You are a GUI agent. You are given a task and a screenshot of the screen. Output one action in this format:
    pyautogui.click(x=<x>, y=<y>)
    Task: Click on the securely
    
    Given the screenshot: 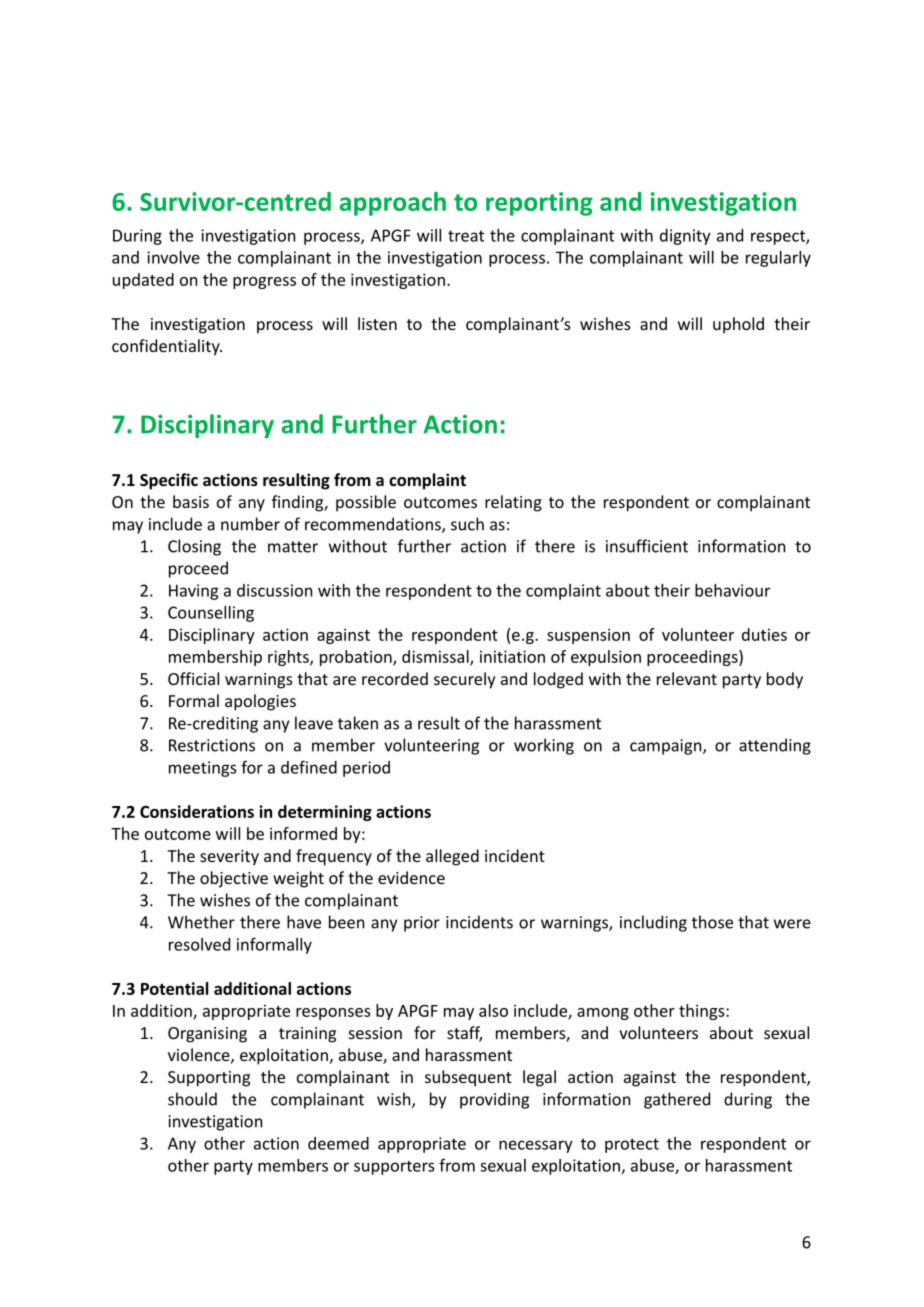 What is the action you would take?
    pyautogui.click(x=465, y=680)
